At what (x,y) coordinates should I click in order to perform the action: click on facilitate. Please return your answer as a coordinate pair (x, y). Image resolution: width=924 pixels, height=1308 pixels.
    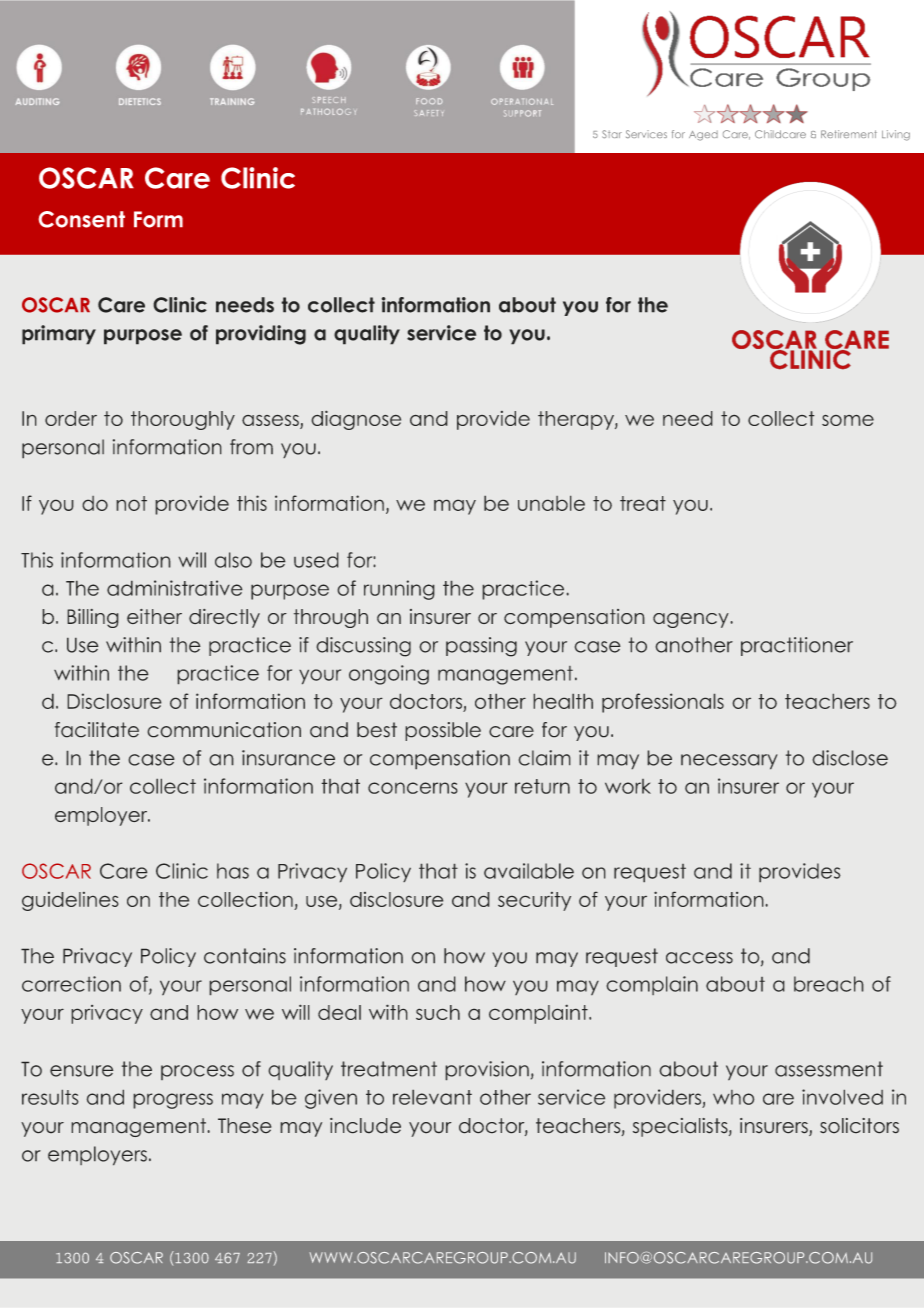
    Looking at the image, I should click on (97, 730).
